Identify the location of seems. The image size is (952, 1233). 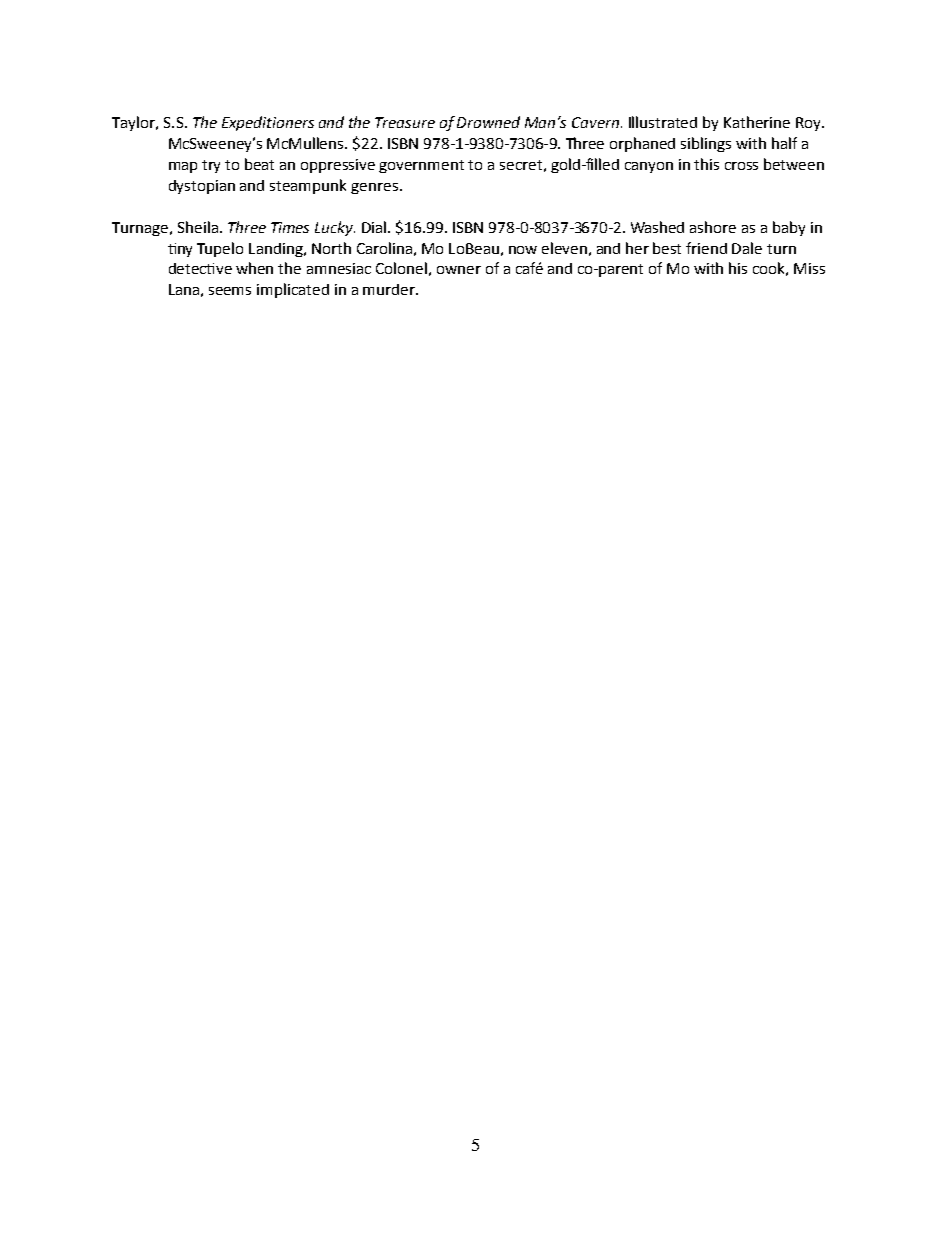
(230, 291).
